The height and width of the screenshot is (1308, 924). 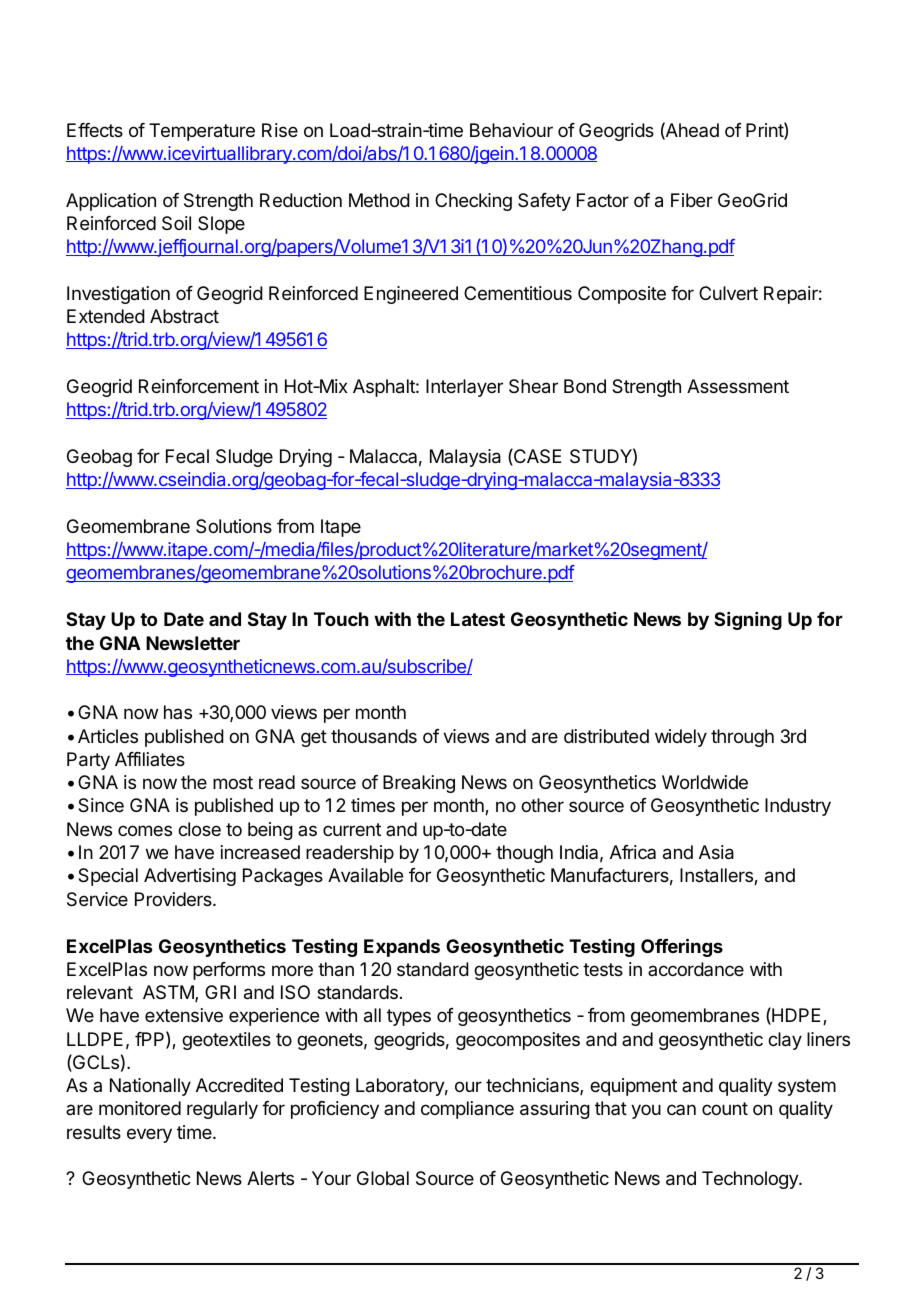 I want to click on every, so click(x=149, y=1135).
